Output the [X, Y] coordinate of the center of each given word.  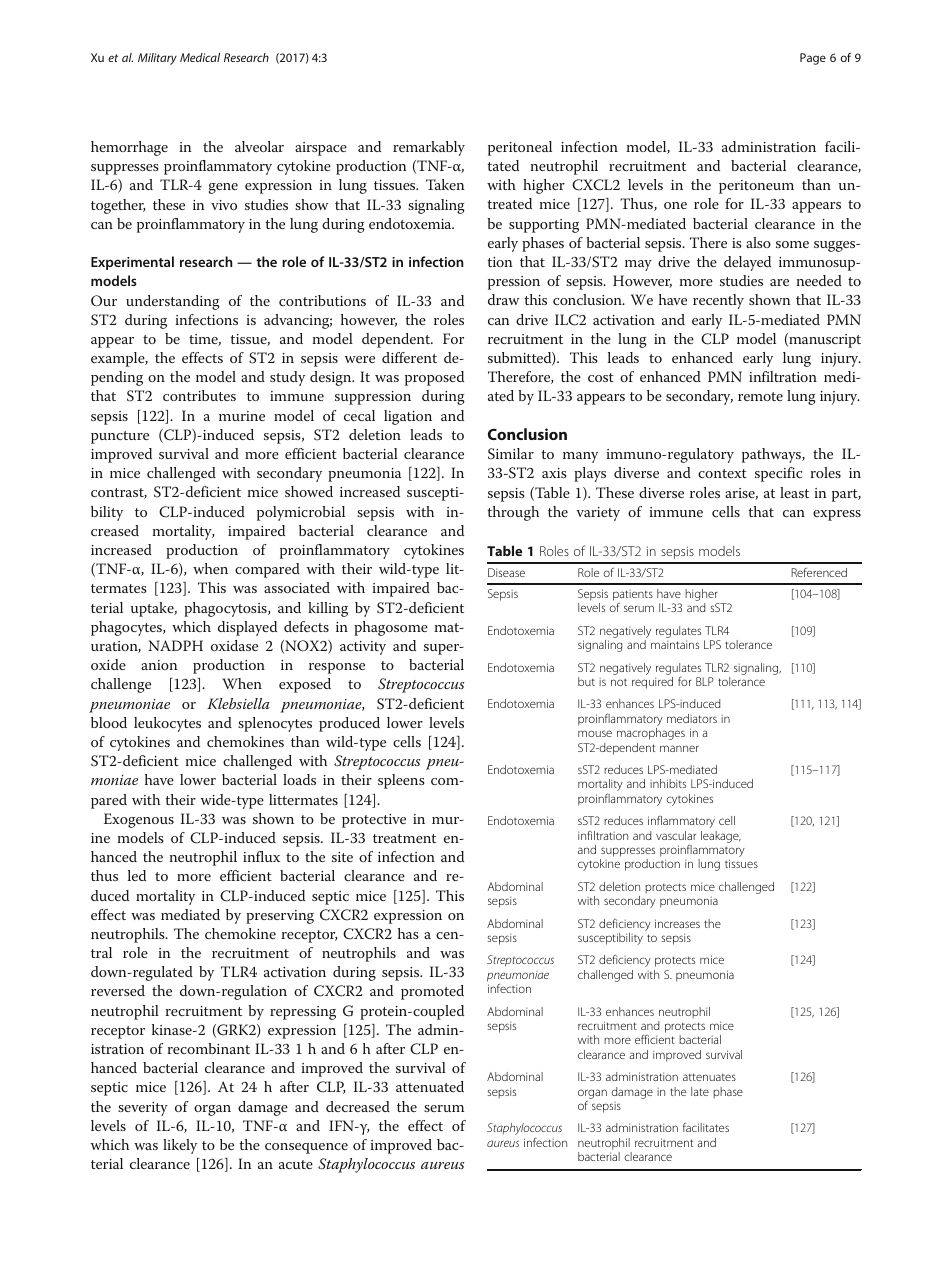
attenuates [709, 1077]
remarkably [429, 148]
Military [157, 59]
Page [813, 59]
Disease [506, 572]
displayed [247, 628]
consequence [306, 1148]
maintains [675, 644]
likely [180, 1146]
